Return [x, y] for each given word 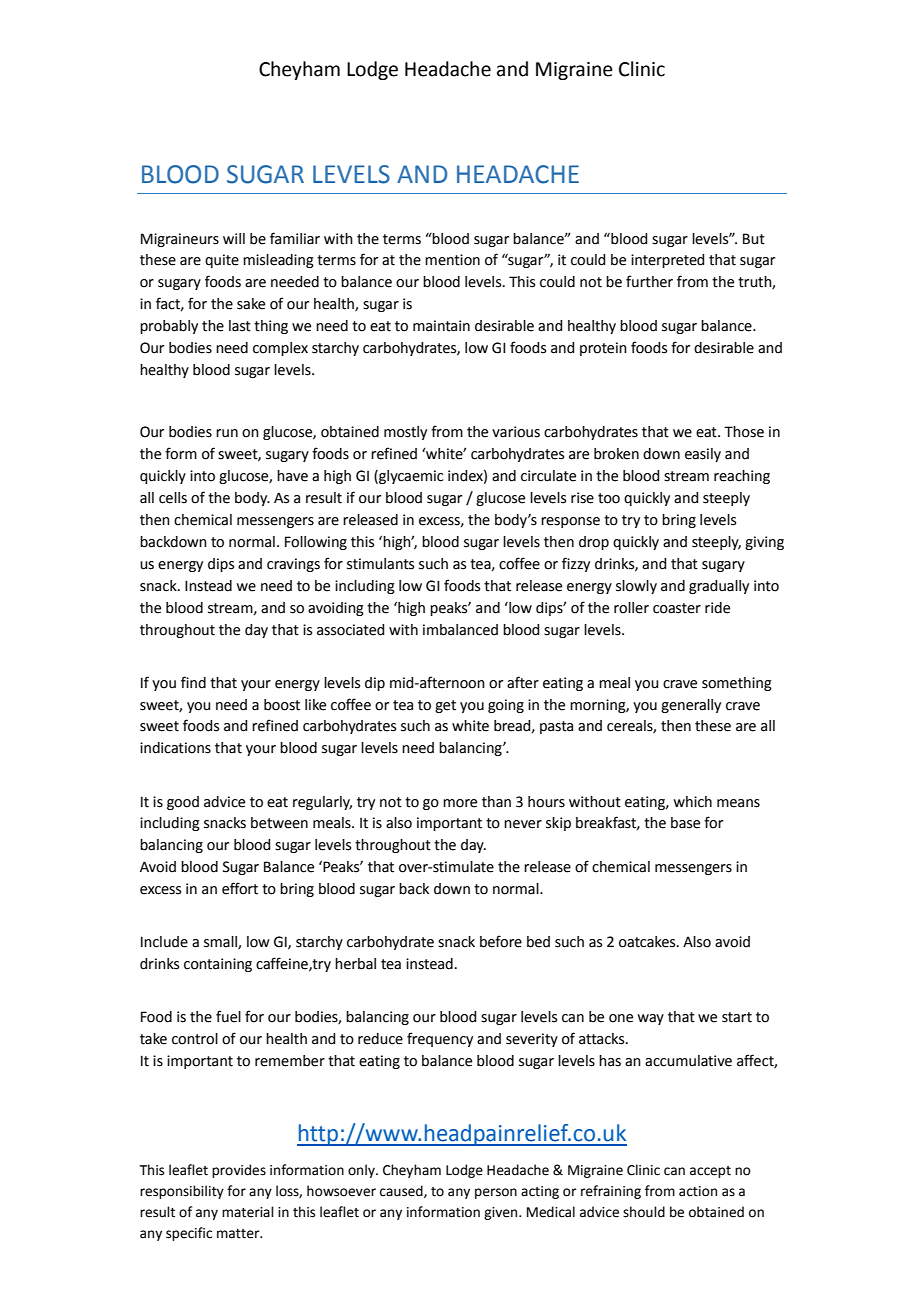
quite [222, 261]
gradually [719, 587]
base [685, 823]
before [501, 941]
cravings [293, 565]
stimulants [380, 564]
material [248, 1212]
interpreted [667, 261]
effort [240, 888]
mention [452, 260]
